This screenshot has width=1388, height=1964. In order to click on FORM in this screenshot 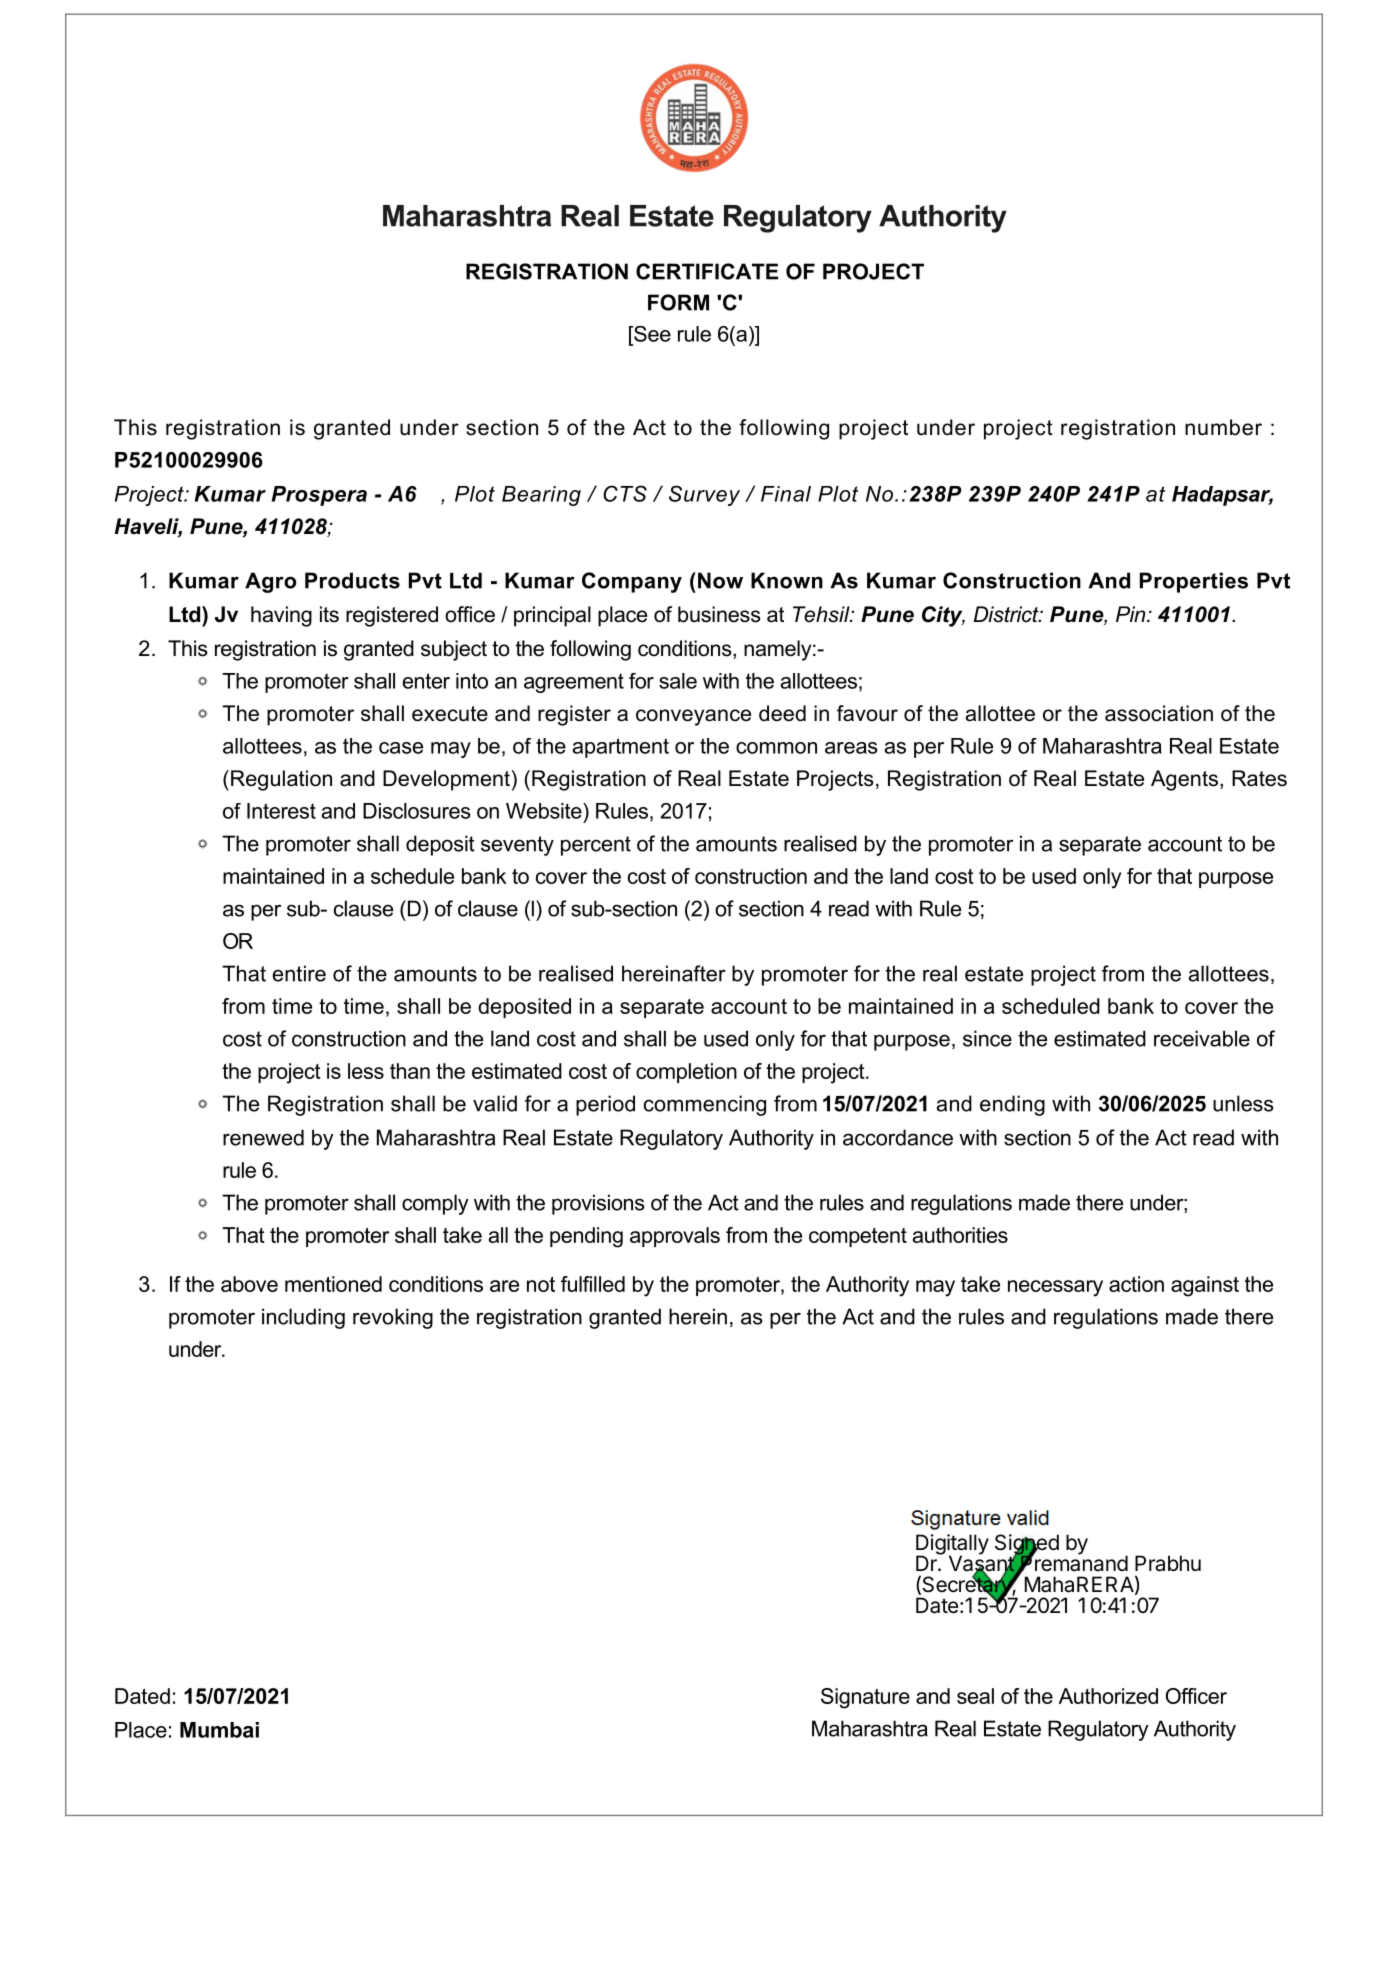, I will do `click(678, 302)`.
